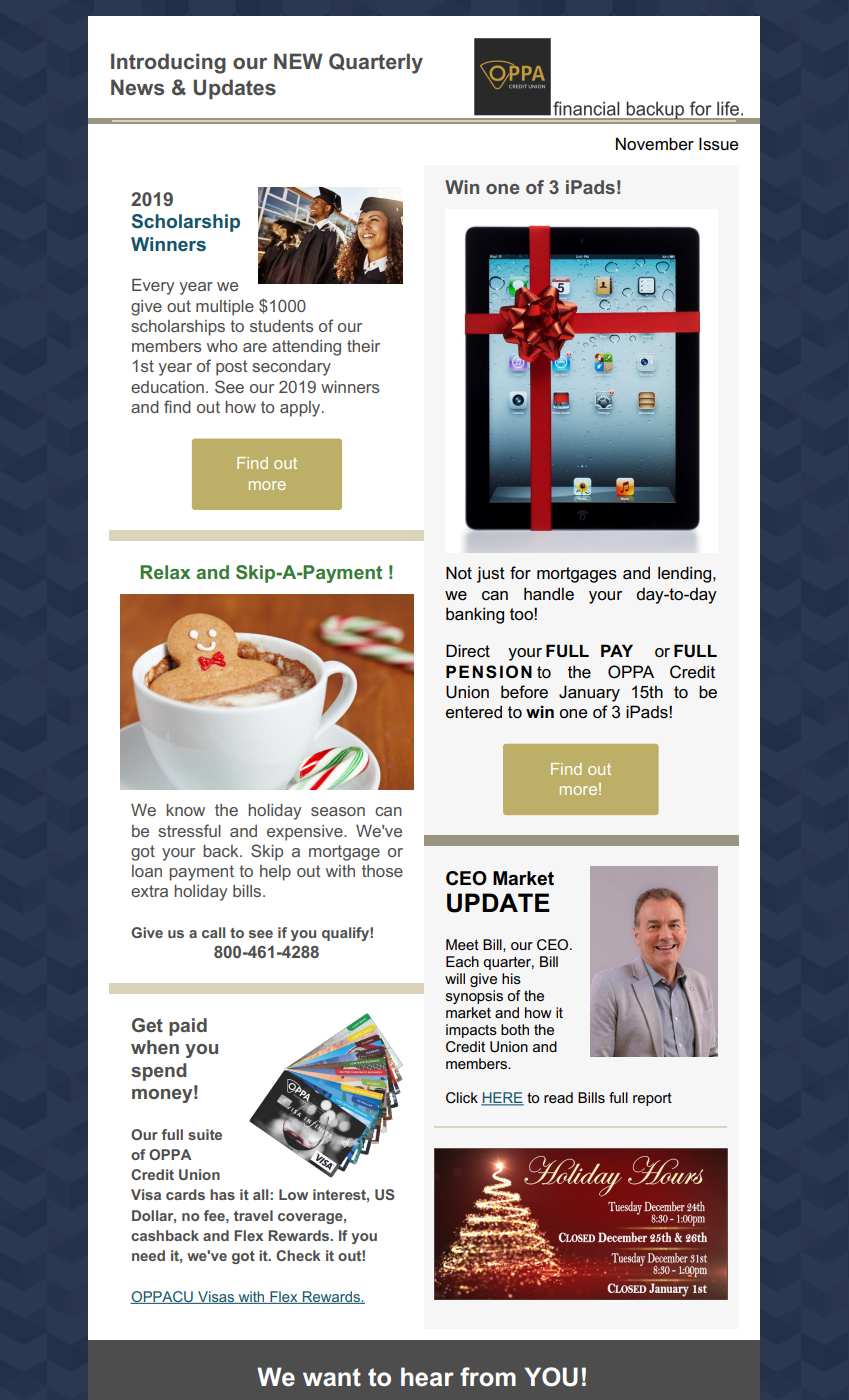  What do you see at coordinates (686, 574) in the screenshot?
I see `lending` at bounding box center [686, 574].
